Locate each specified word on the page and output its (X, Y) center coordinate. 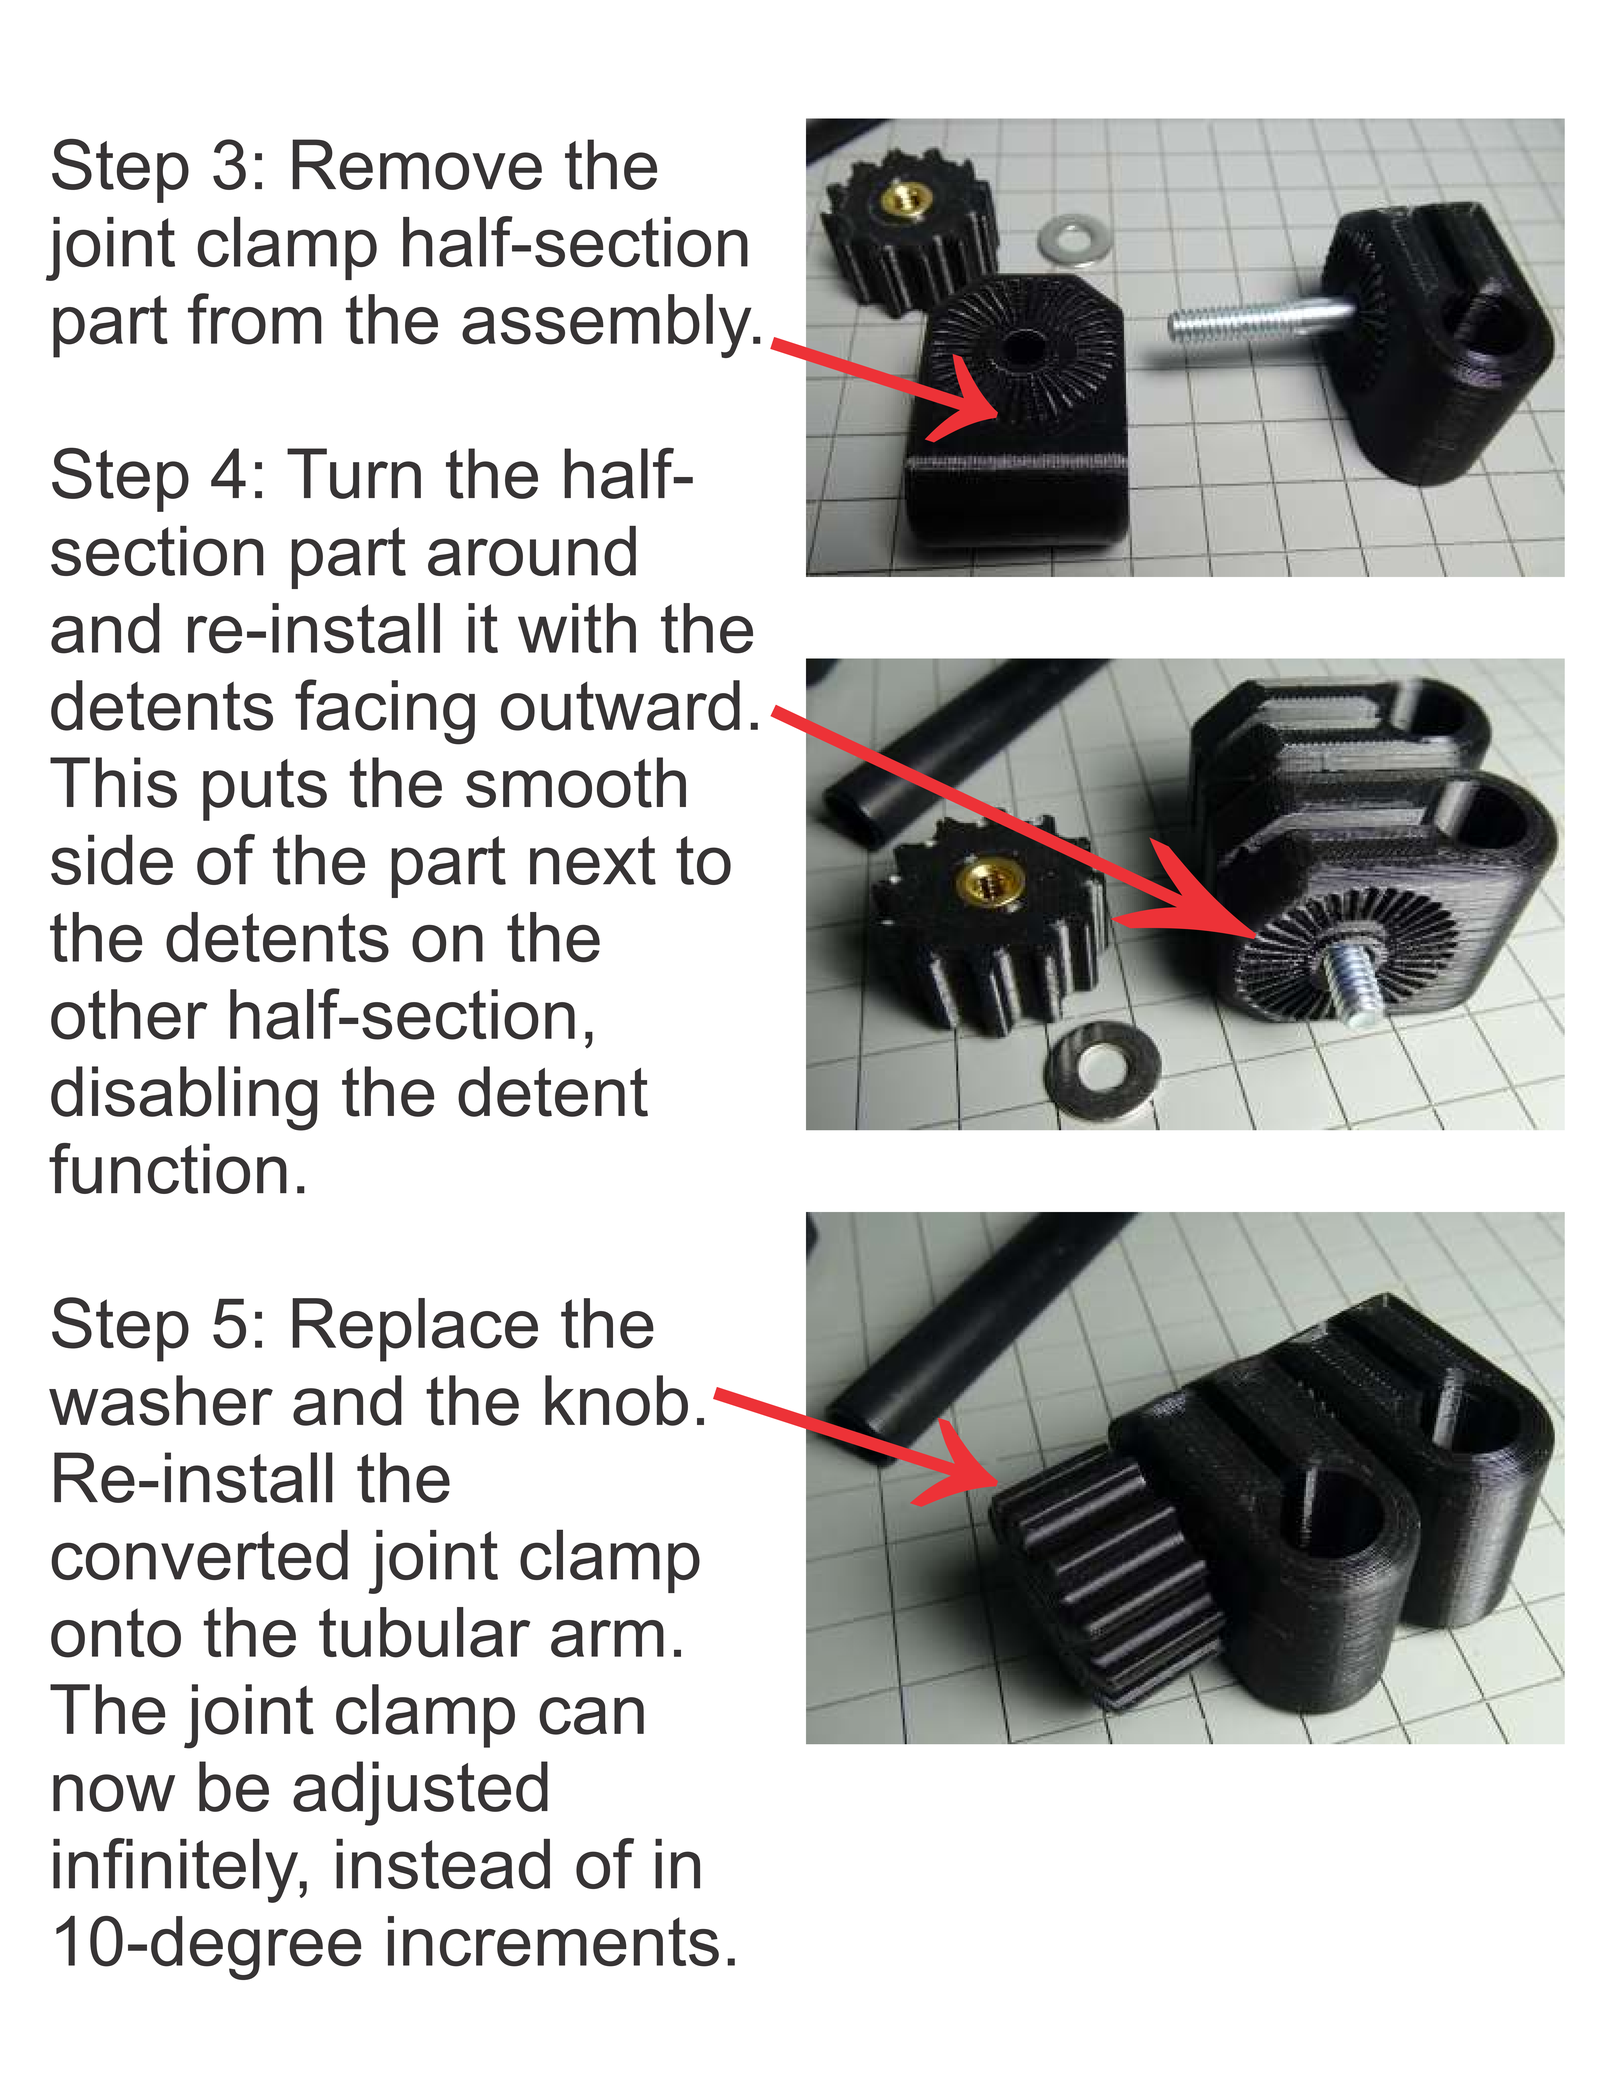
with (577, 628)
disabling (184, 1098)
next (593, 860)
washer (161, 1400)
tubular (424, 1632)
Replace (415, 1330)
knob (616, 1400)
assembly (608, 326)
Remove (417, 164)
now (114, 1793)
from (255, 319)
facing (385, 712)
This (113, 782)
